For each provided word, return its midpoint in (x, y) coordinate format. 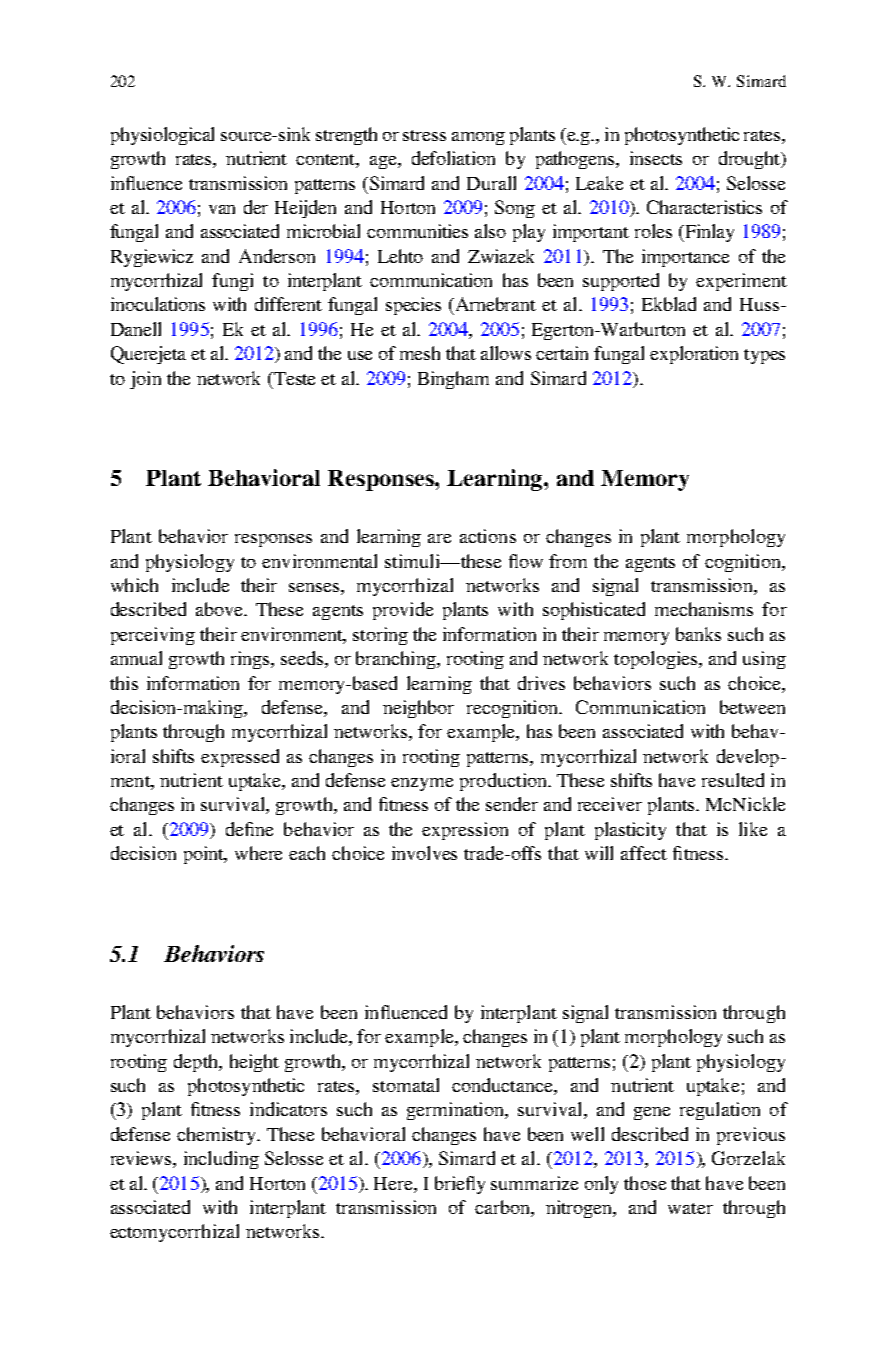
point (205, 855)
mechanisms (704, 609)
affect (644, 853)
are (439, 538)
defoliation (453, 158)
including (221, 1160)
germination (456, 1111)
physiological (162, 136)
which (134, 585)
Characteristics (704, 207)
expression (465, 831)
